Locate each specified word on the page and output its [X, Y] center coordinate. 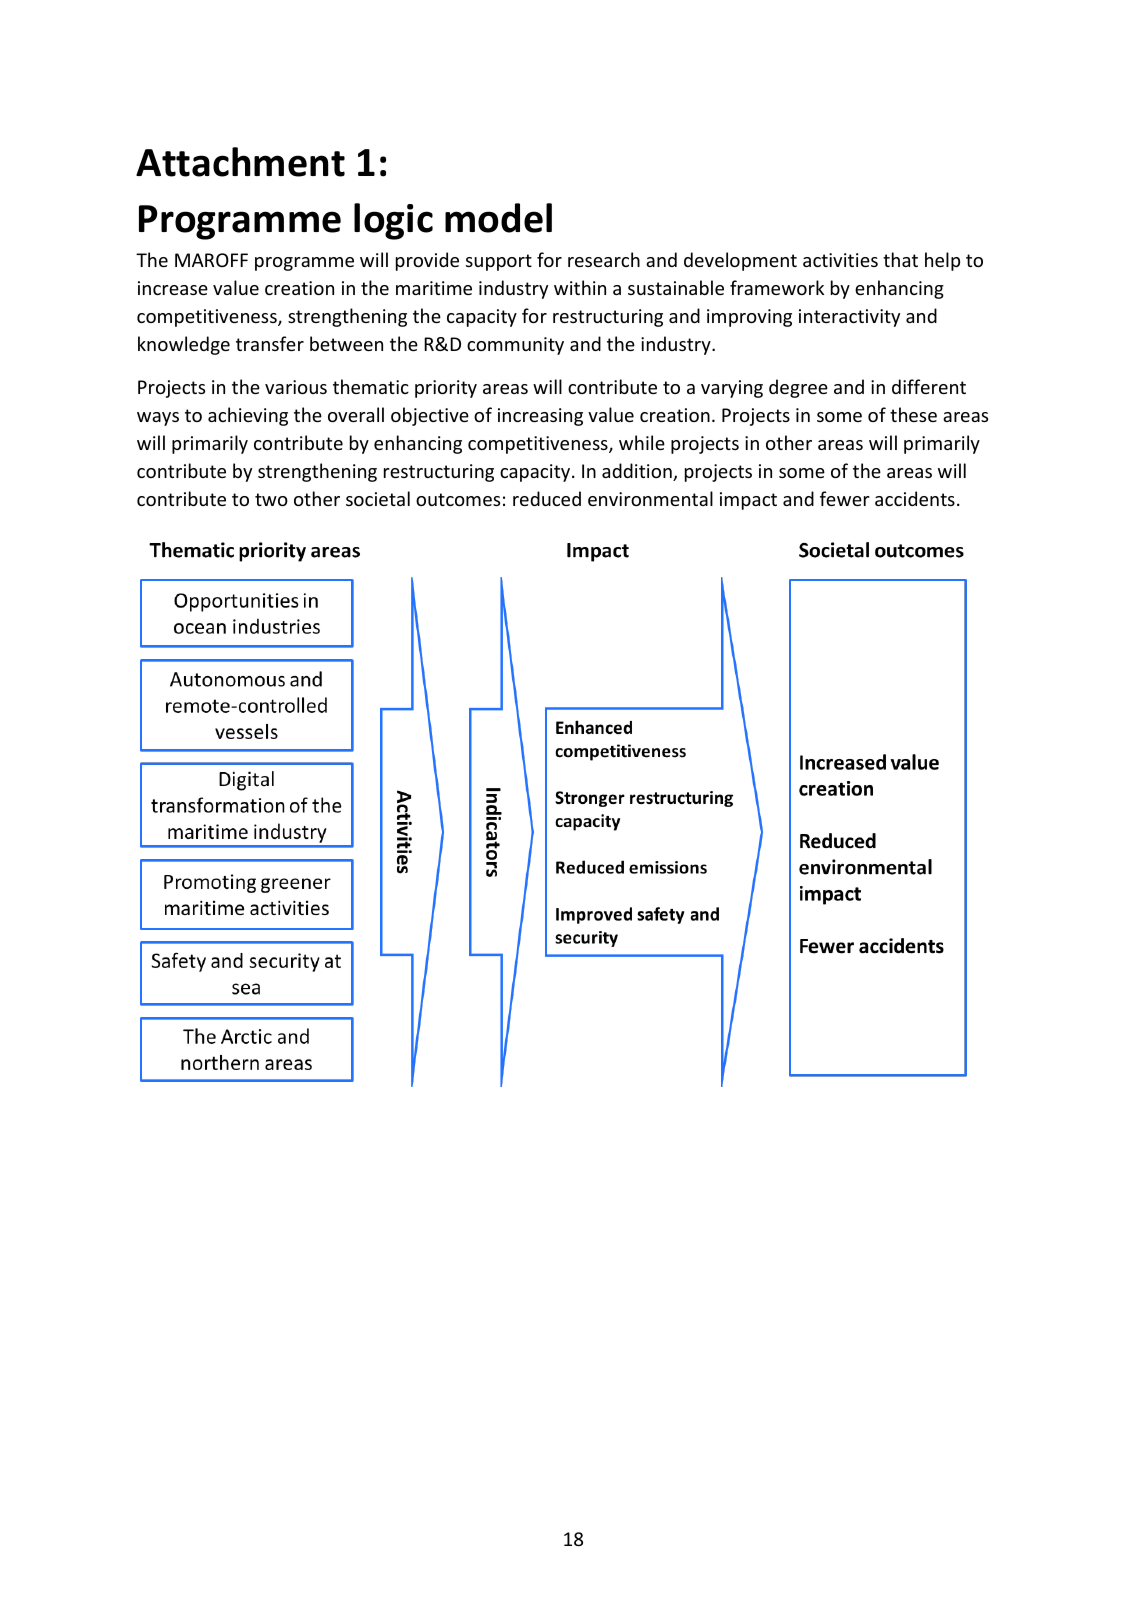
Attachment [240, 162]
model [498, 218]
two [271, 499]
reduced [547, 498]
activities [840, 260]
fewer [845, 498]
